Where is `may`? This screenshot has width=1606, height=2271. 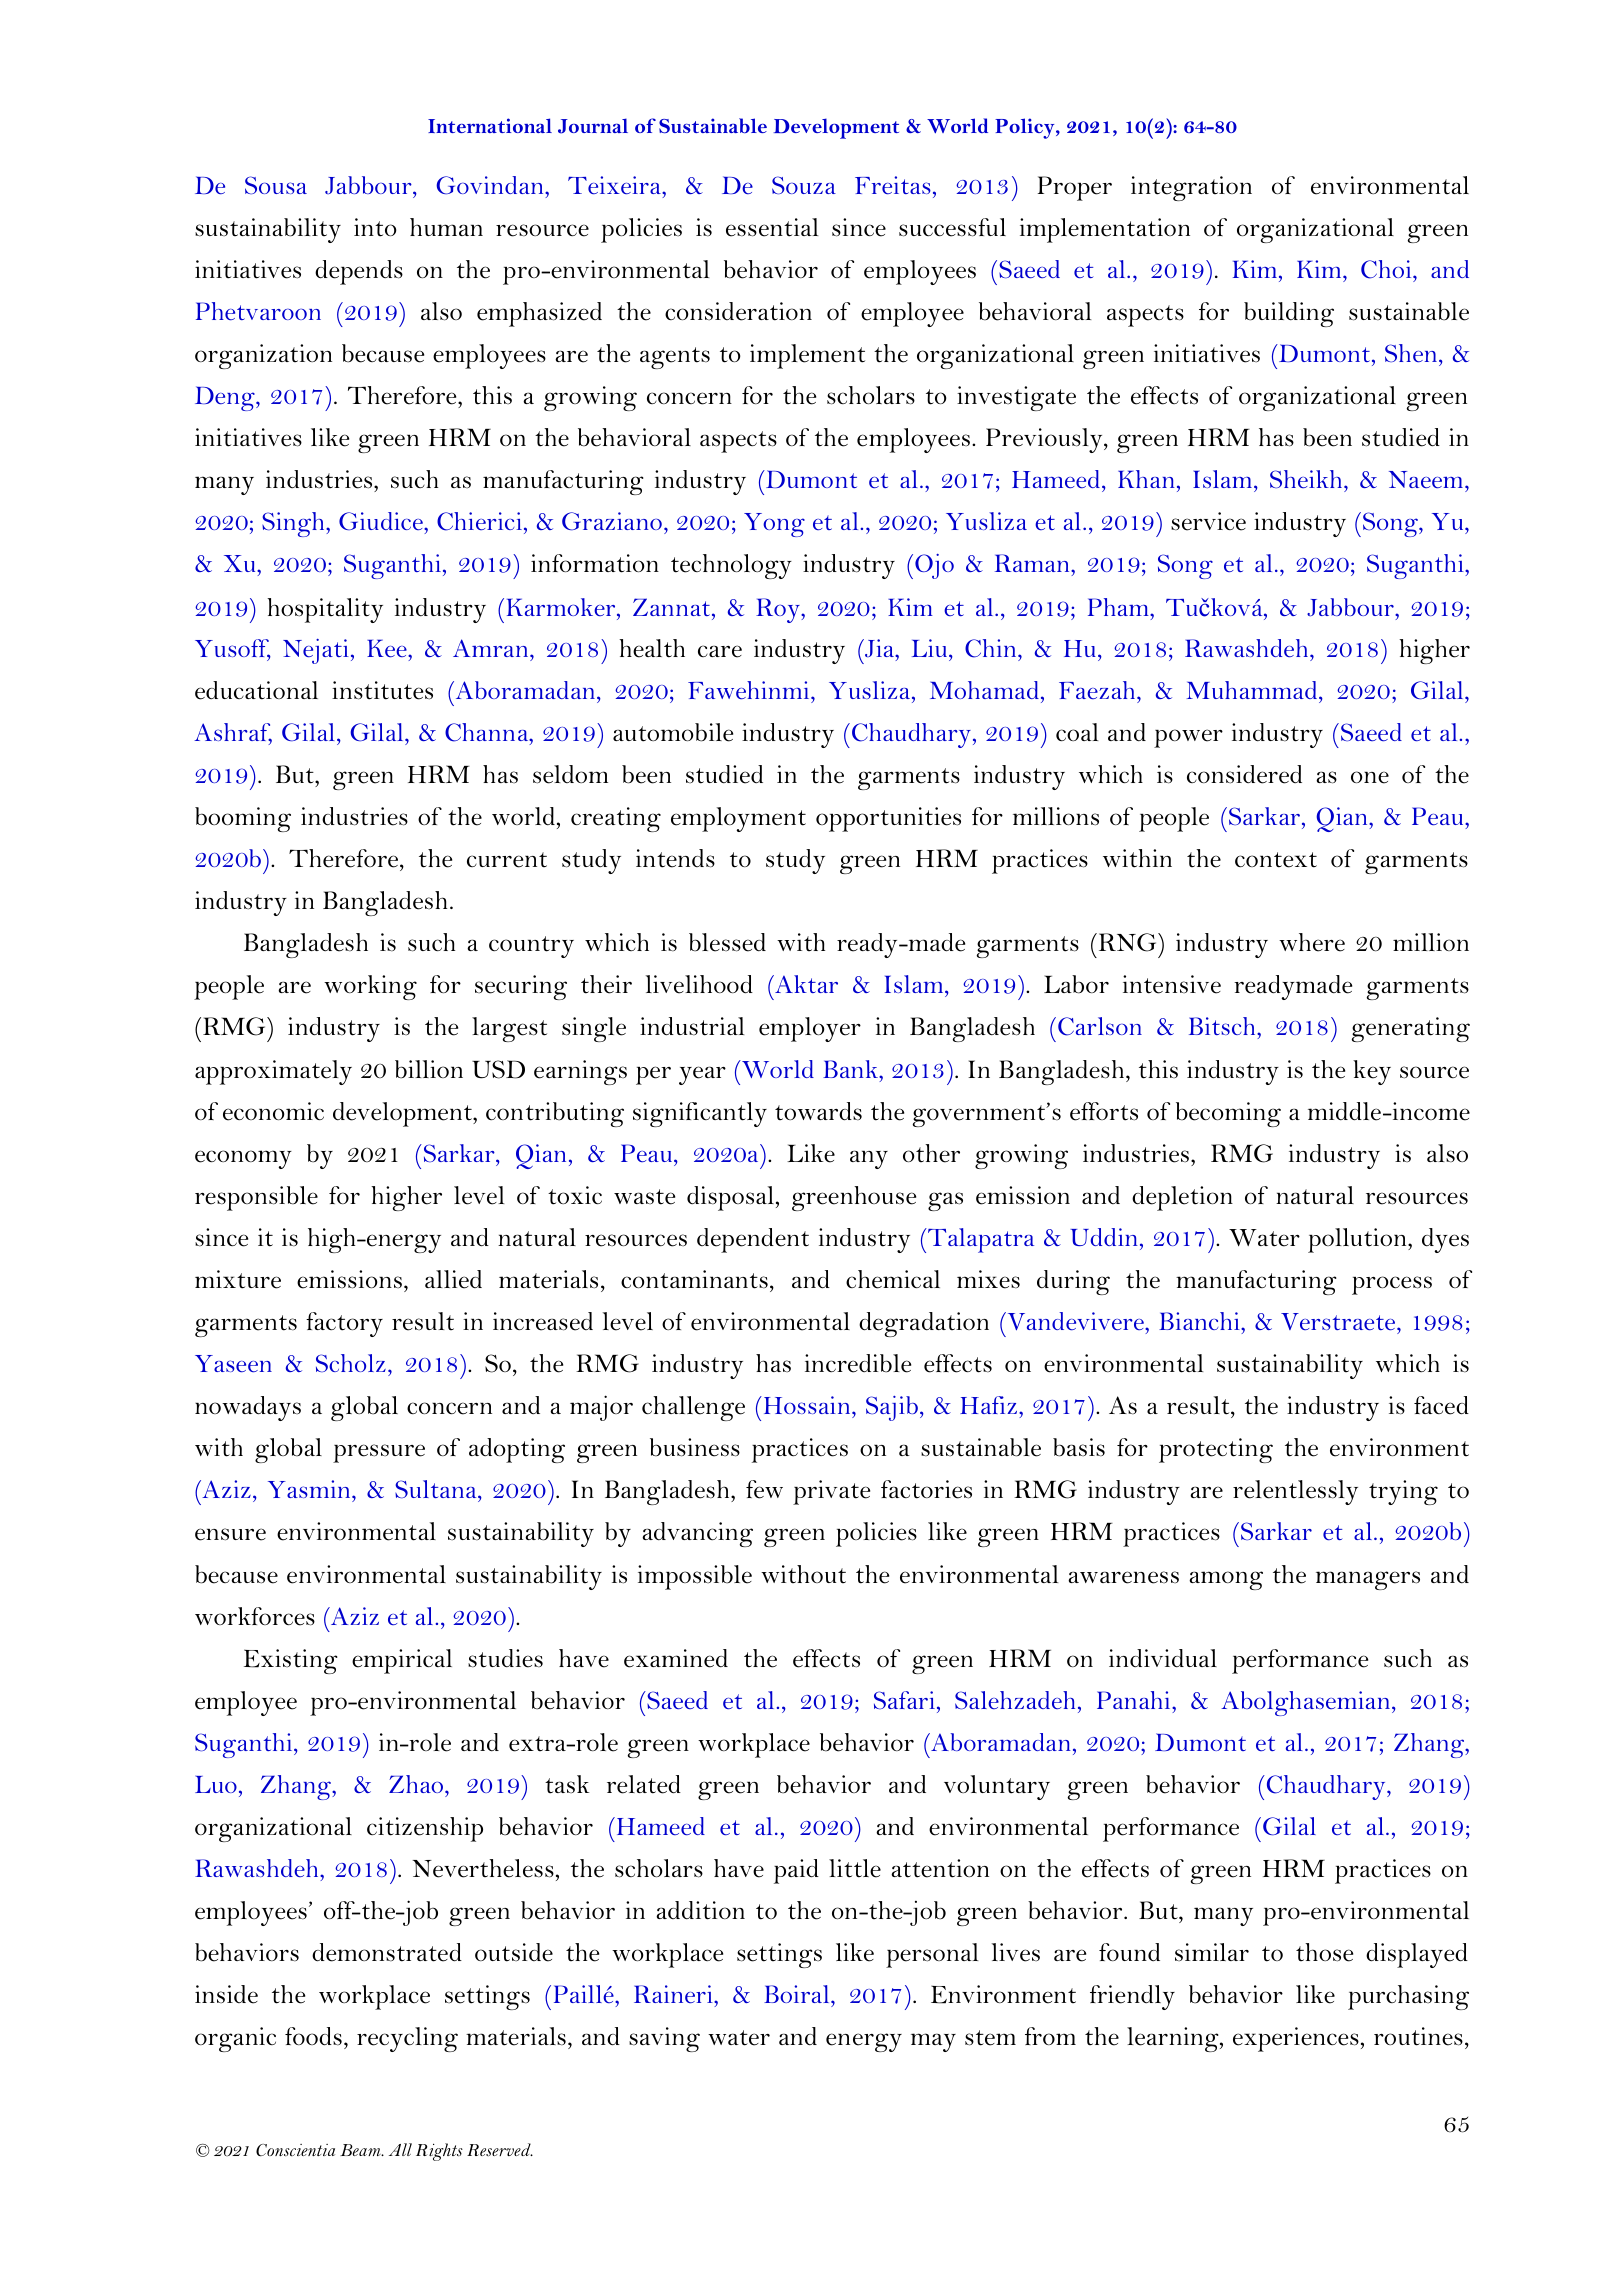
may is located at coordinates (933, 2042).
